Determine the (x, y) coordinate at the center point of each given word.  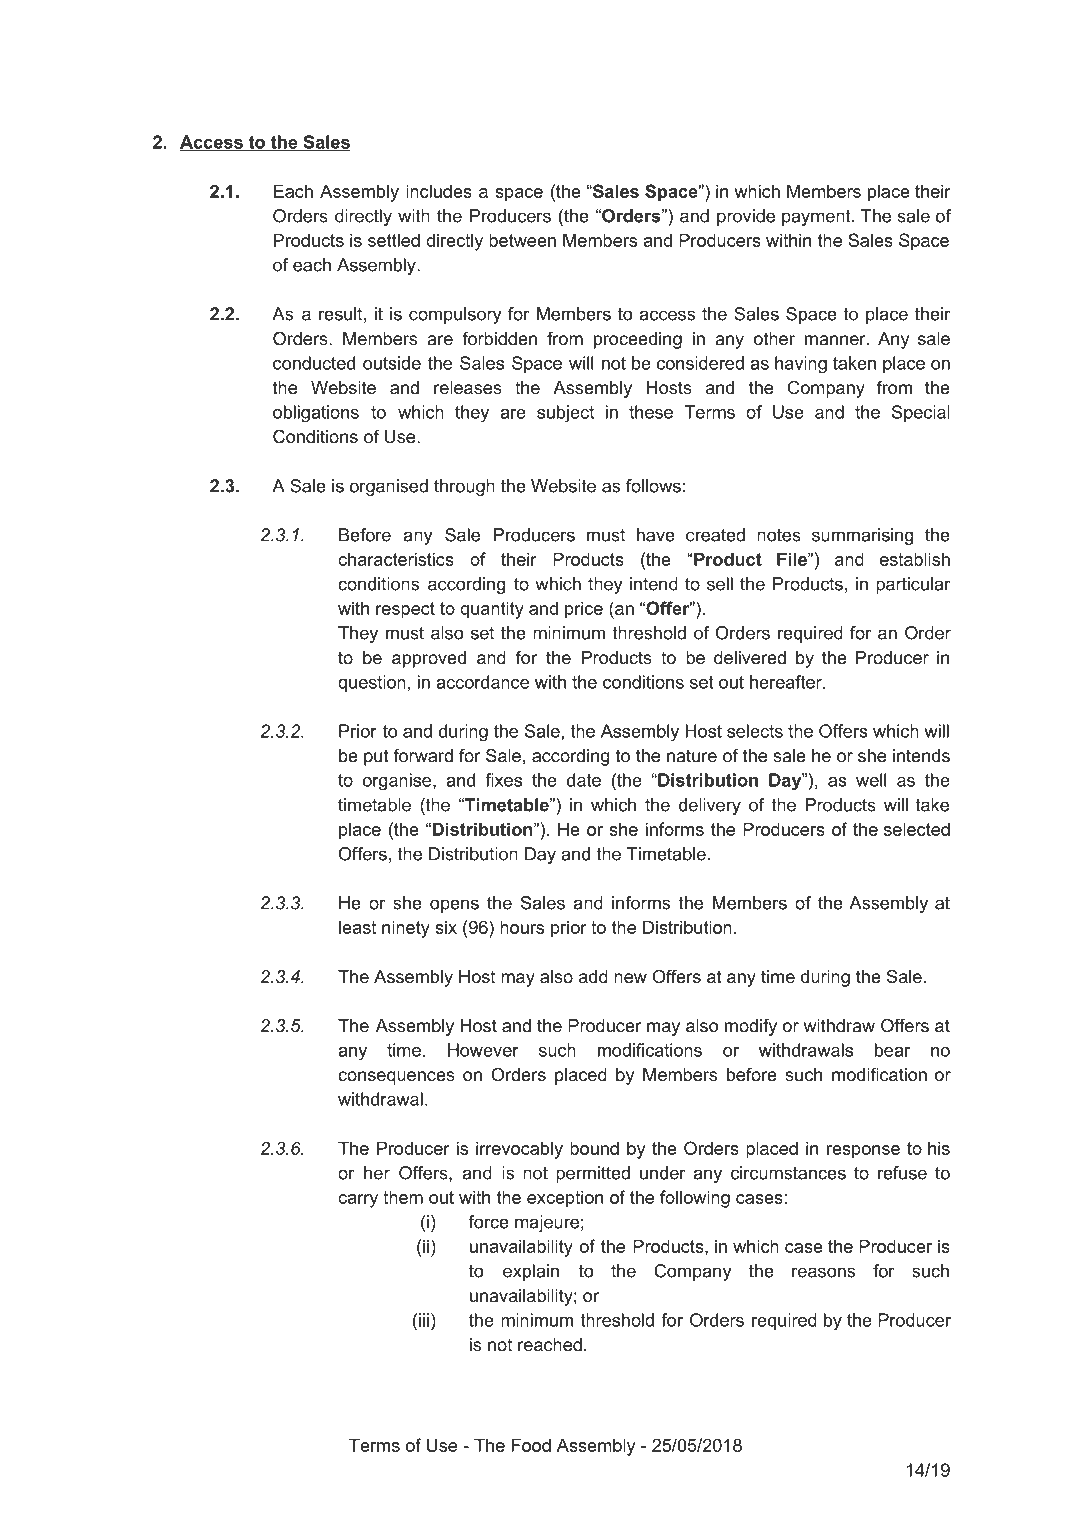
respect (405, 610)
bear (892, 1050)
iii (424, 1320)
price (584, 610)
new (630, 978)
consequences (396, 1078)
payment (817, 218)
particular (913, 585)
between (522, 240)
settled (394, 240)
